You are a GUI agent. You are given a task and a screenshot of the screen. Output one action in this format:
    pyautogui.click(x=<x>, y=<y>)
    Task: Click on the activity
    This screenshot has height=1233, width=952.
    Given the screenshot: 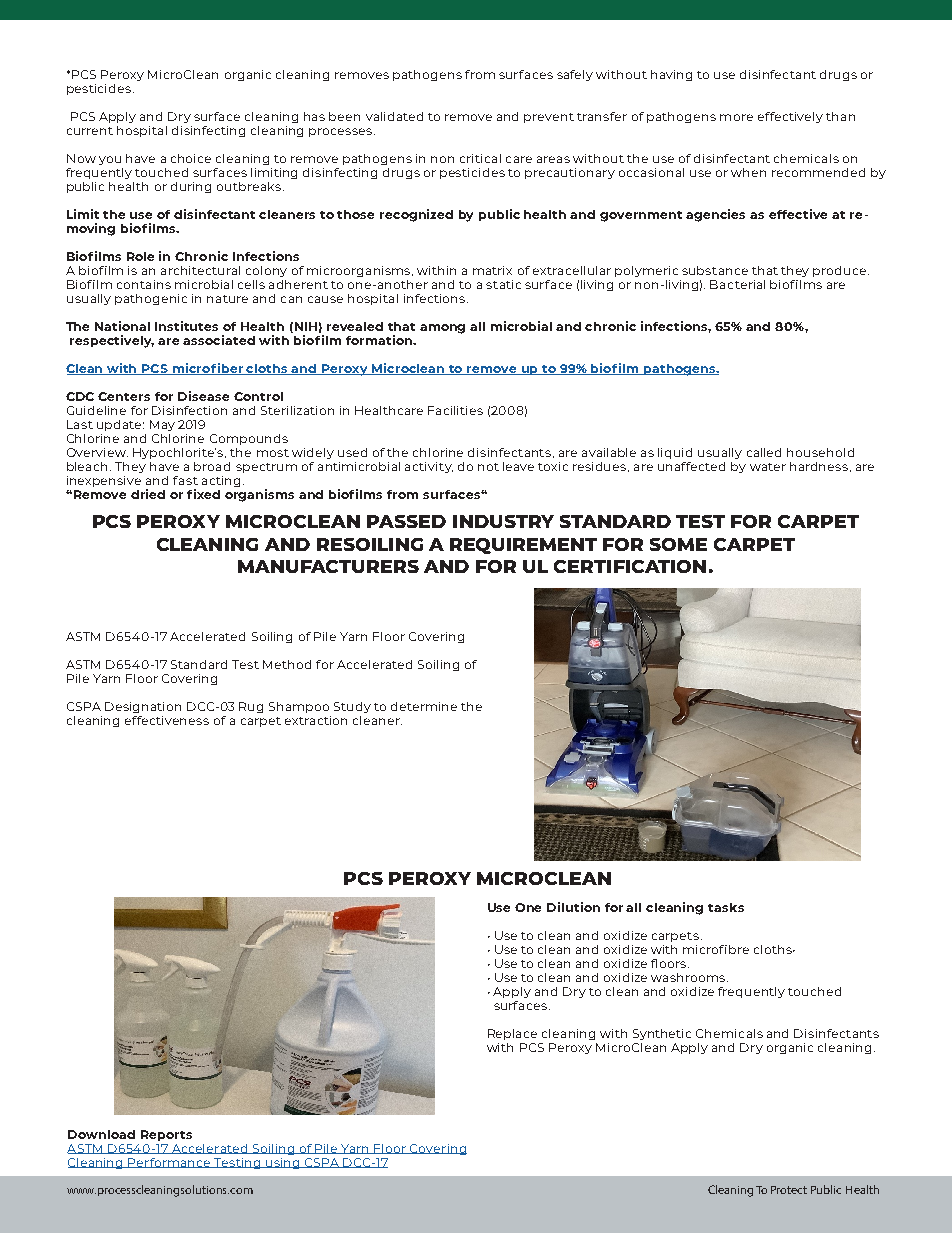 What is the action you would take?
    pyautogui.click(x=429, y=467)
